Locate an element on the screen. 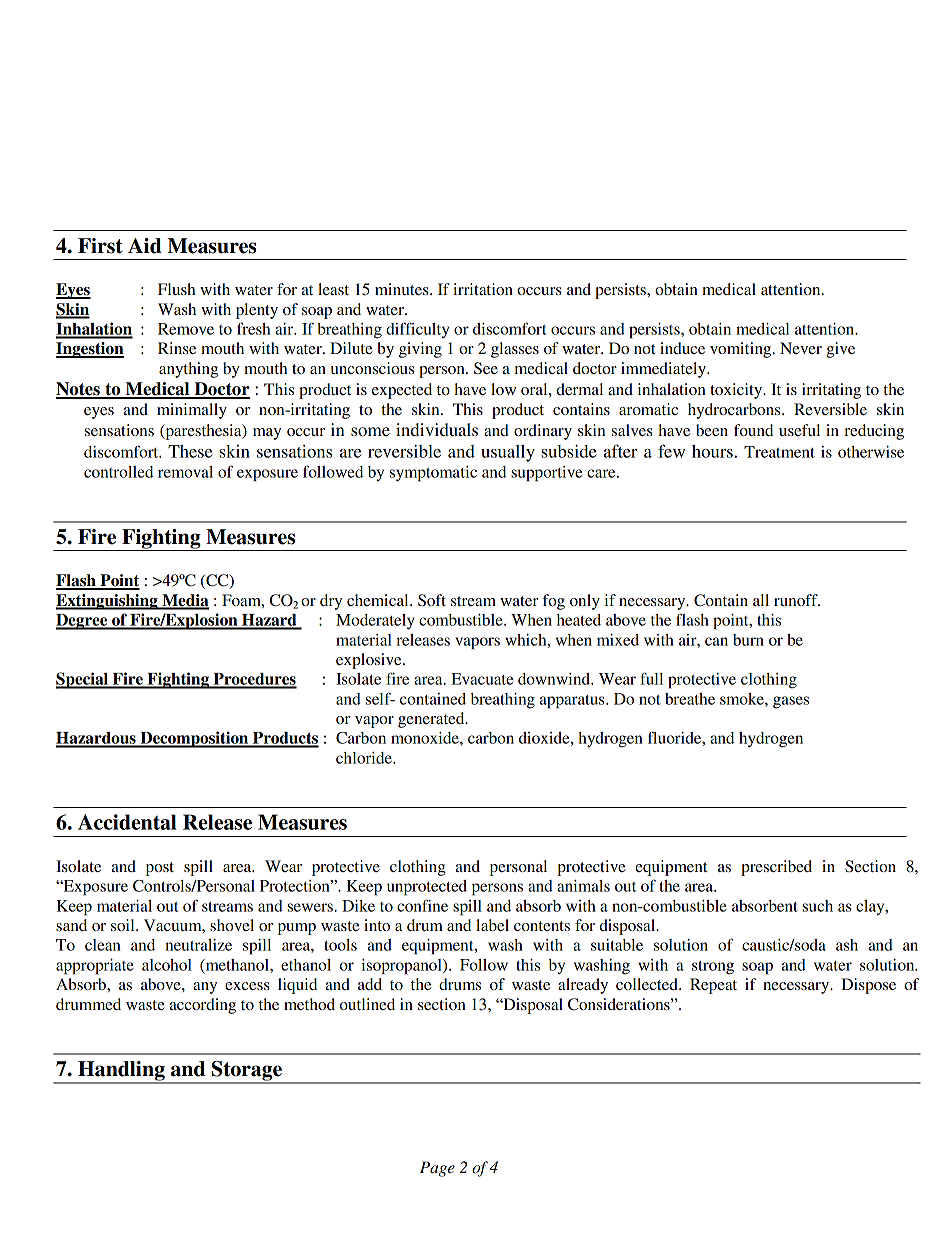 This screenshot has width=952, height=1233. gases is located at coordinates (791, 702).
